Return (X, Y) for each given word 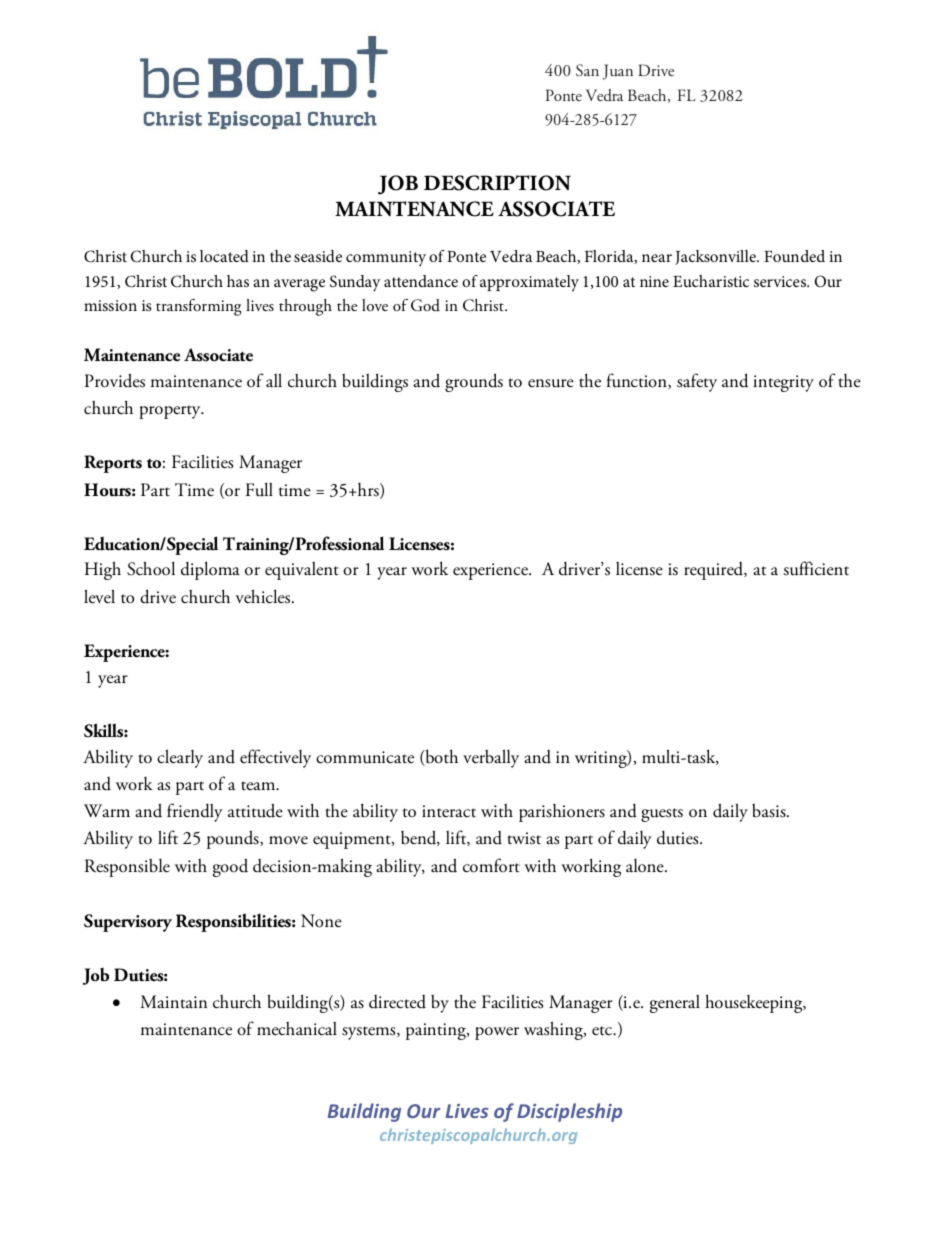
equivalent (302, 570)
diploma (210, 570)
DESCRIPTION (497, 183)
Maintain (173, 1002)
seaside (318, 256)
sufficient (816, 568)
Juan (618, 72)
